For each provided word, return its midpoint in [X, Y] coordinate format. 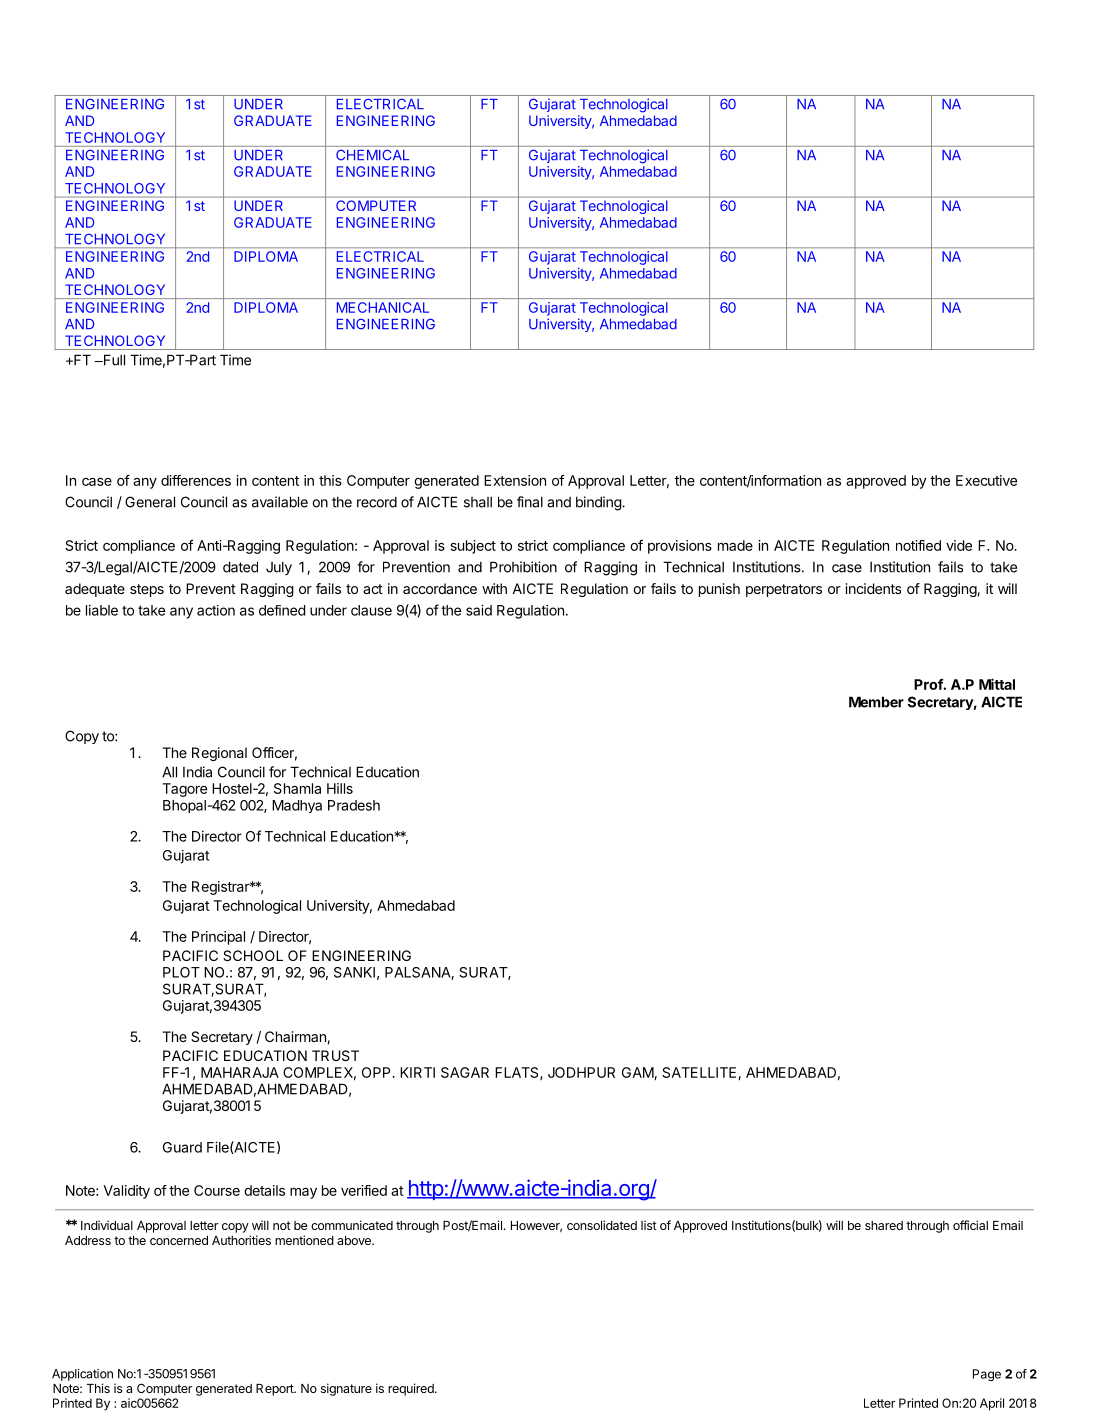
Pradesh [354, 805]
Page [987, 1375]
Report [276, 1390]
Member [876, 702]
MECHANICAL [383, 307]
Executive [986, 480]
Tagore [184, 790]
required [412, 1389]
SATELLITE [700, 1073]
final [530, 502]
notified [918, 545]
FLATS [518, 1073]
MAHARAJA [240, 1072]
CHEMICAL [372, 155]
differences [196, 480]
